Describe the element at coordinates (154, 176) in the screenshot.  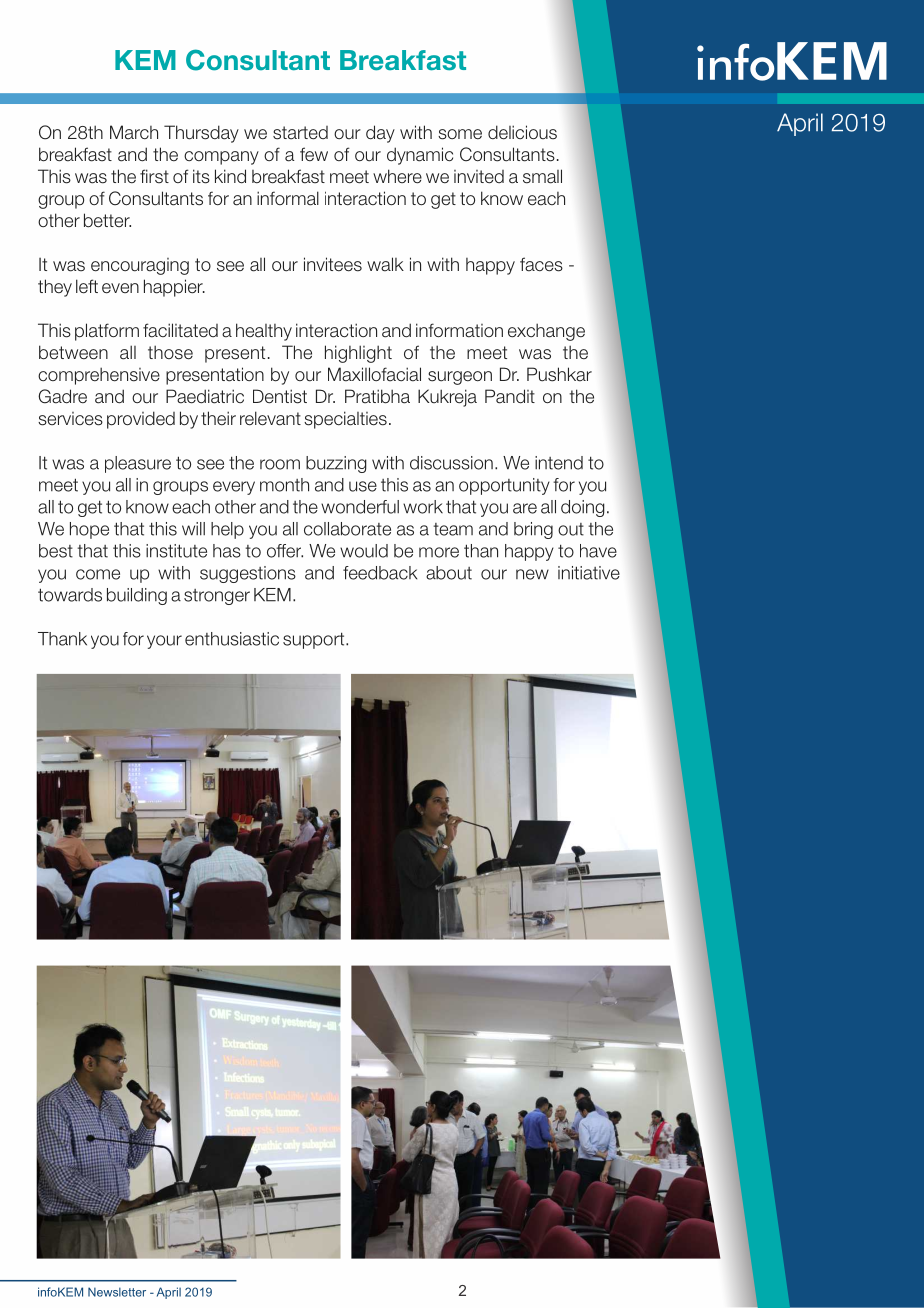
I see `first` at that location.
